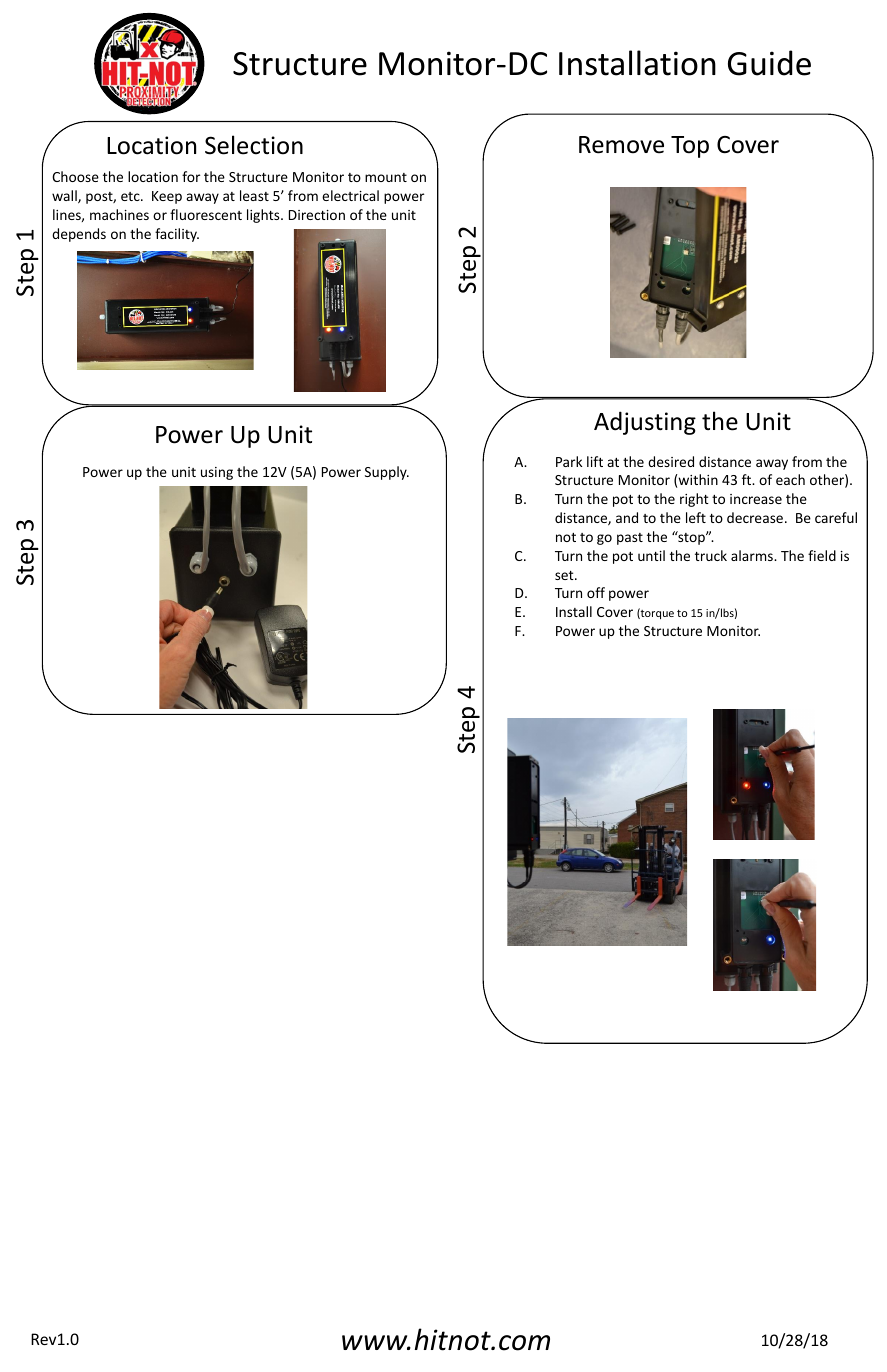 The width and height of the image is (887, 1372). Describe the element at coordinates (645, 423) in the image. I see `Adjusting` at that location.
